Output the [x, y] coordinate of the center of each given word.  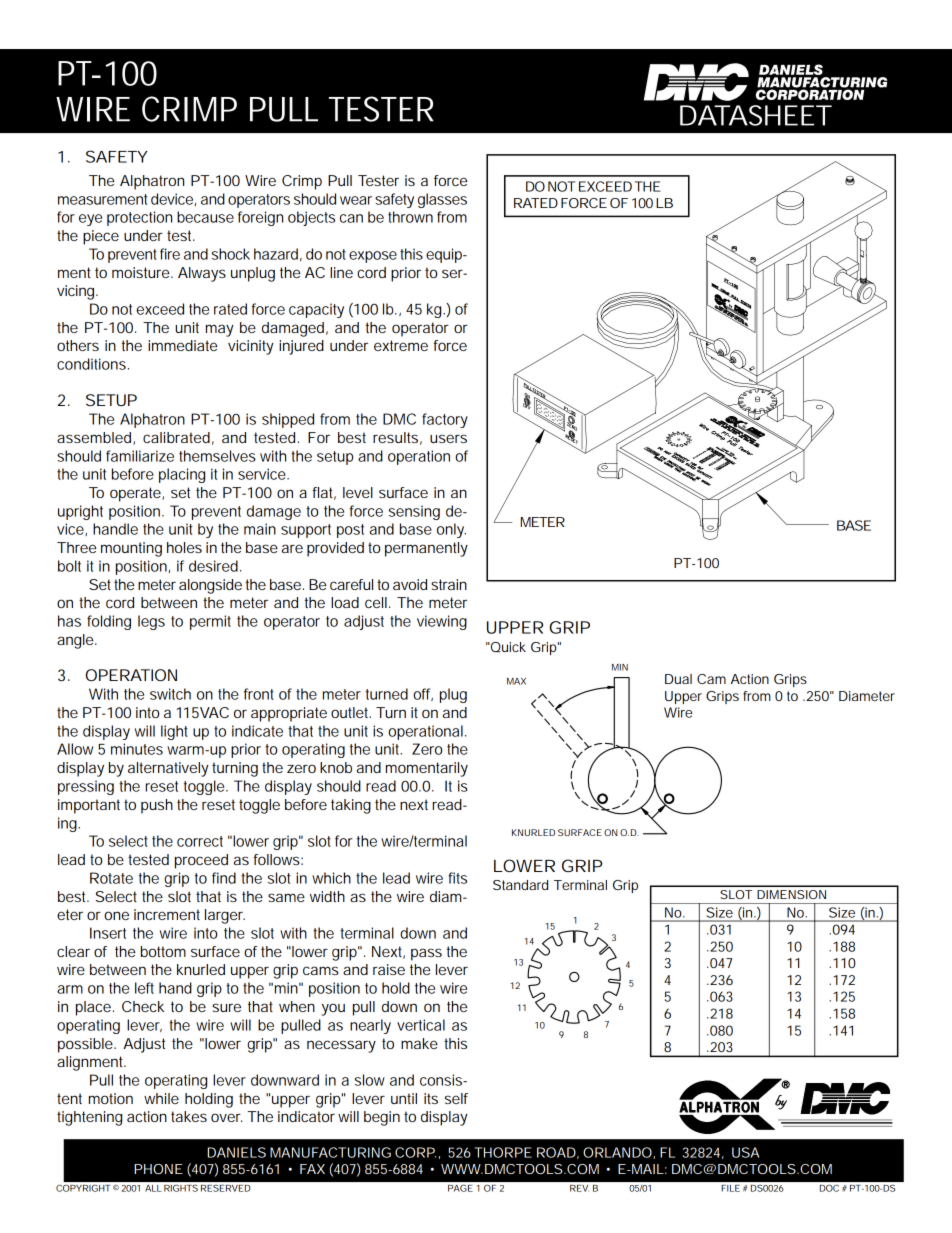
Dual [678, 679]
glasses [442, 200]
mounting [131, 549]
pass [426, 954]
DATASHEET [756, 115]
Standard [520, 885]
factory [445, 420]
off [423, 694]
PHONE [159, 1169]
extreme [401, 345]
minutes [137, 749]
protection [139, 218]
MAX [516, 681]
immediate [182, 345]
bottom [163, 951]
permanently [426, 549]
